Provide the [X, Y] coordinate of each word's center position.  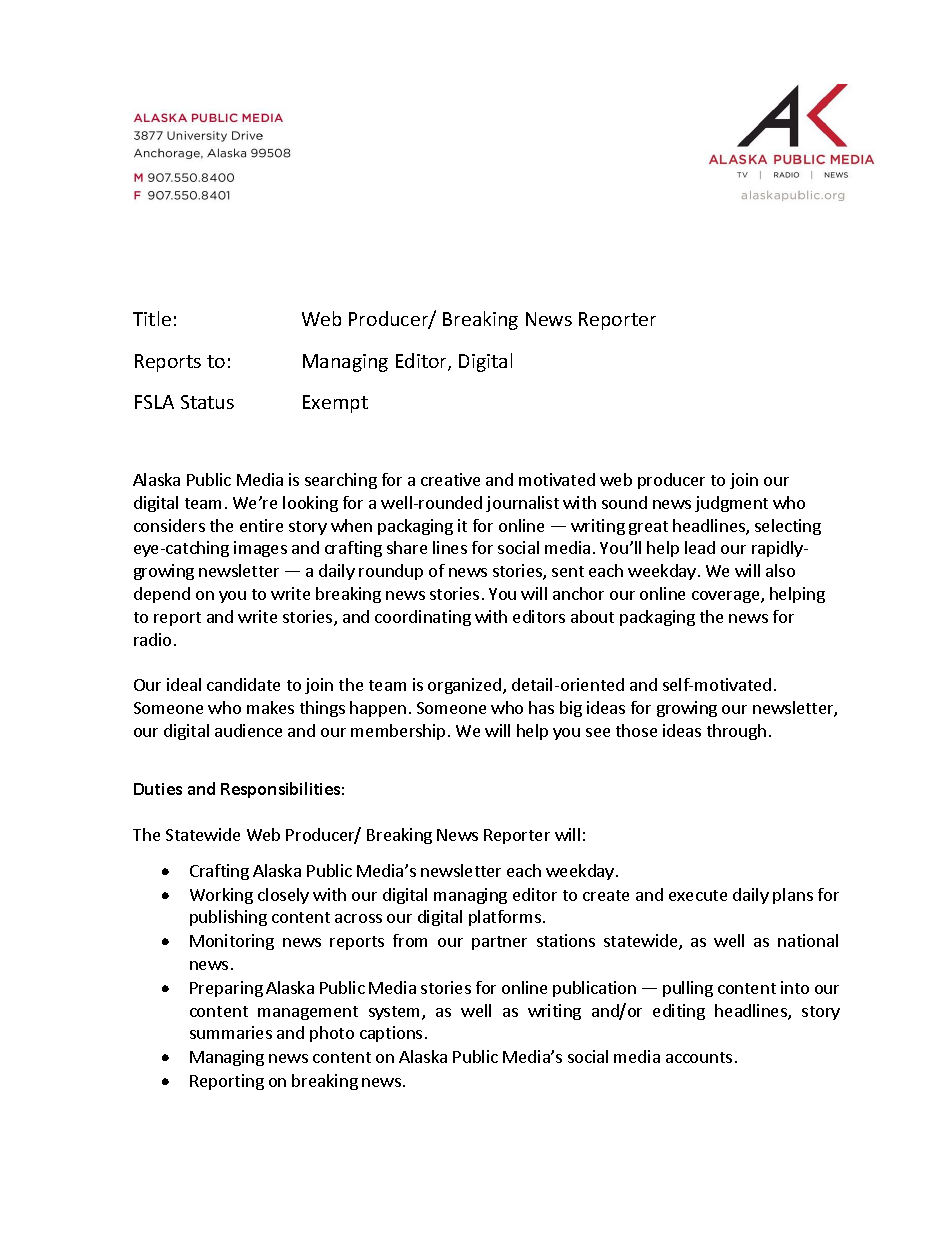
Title [152, 318]
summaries [231, 1032]
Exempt [335, 404]
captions [391, 1034]
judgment [731, 504]
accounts [699, 1057]
